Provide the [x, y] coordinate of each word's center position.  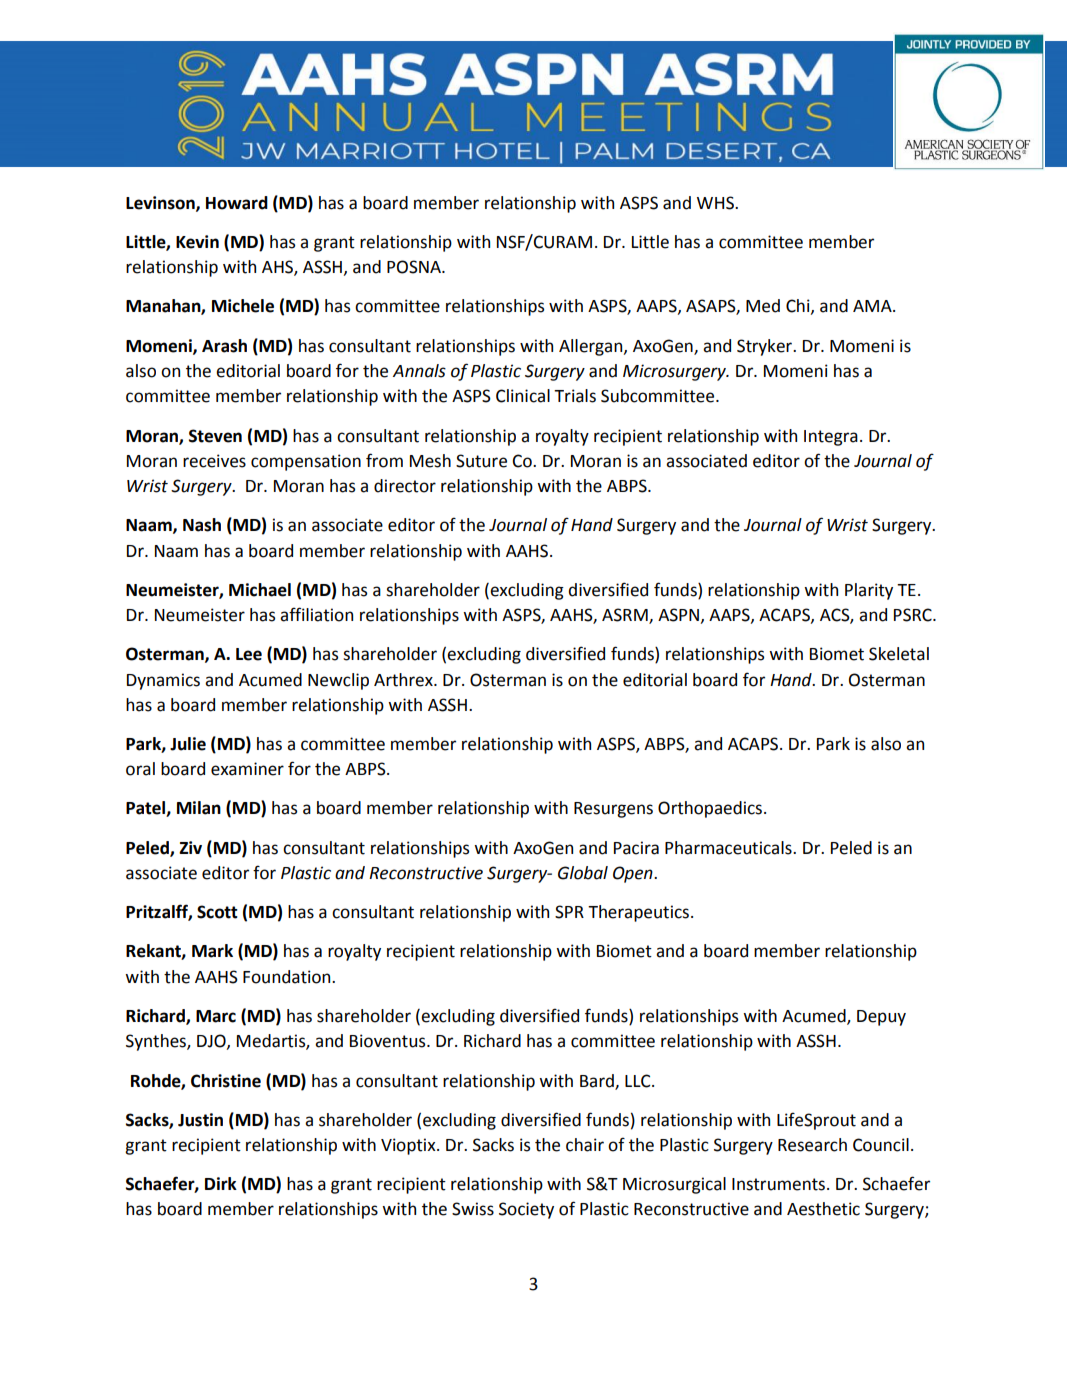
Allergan [592, 347]
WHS [716, 203]
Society [526, 1210]
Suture [481, 461]
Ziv [190, 847]
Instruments [778, 1184]
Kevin [197, 242]
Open [634, 874]
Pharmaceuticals [729, 848]
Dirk [221, 1183]
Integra [831, 438]
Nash [202, 525]
